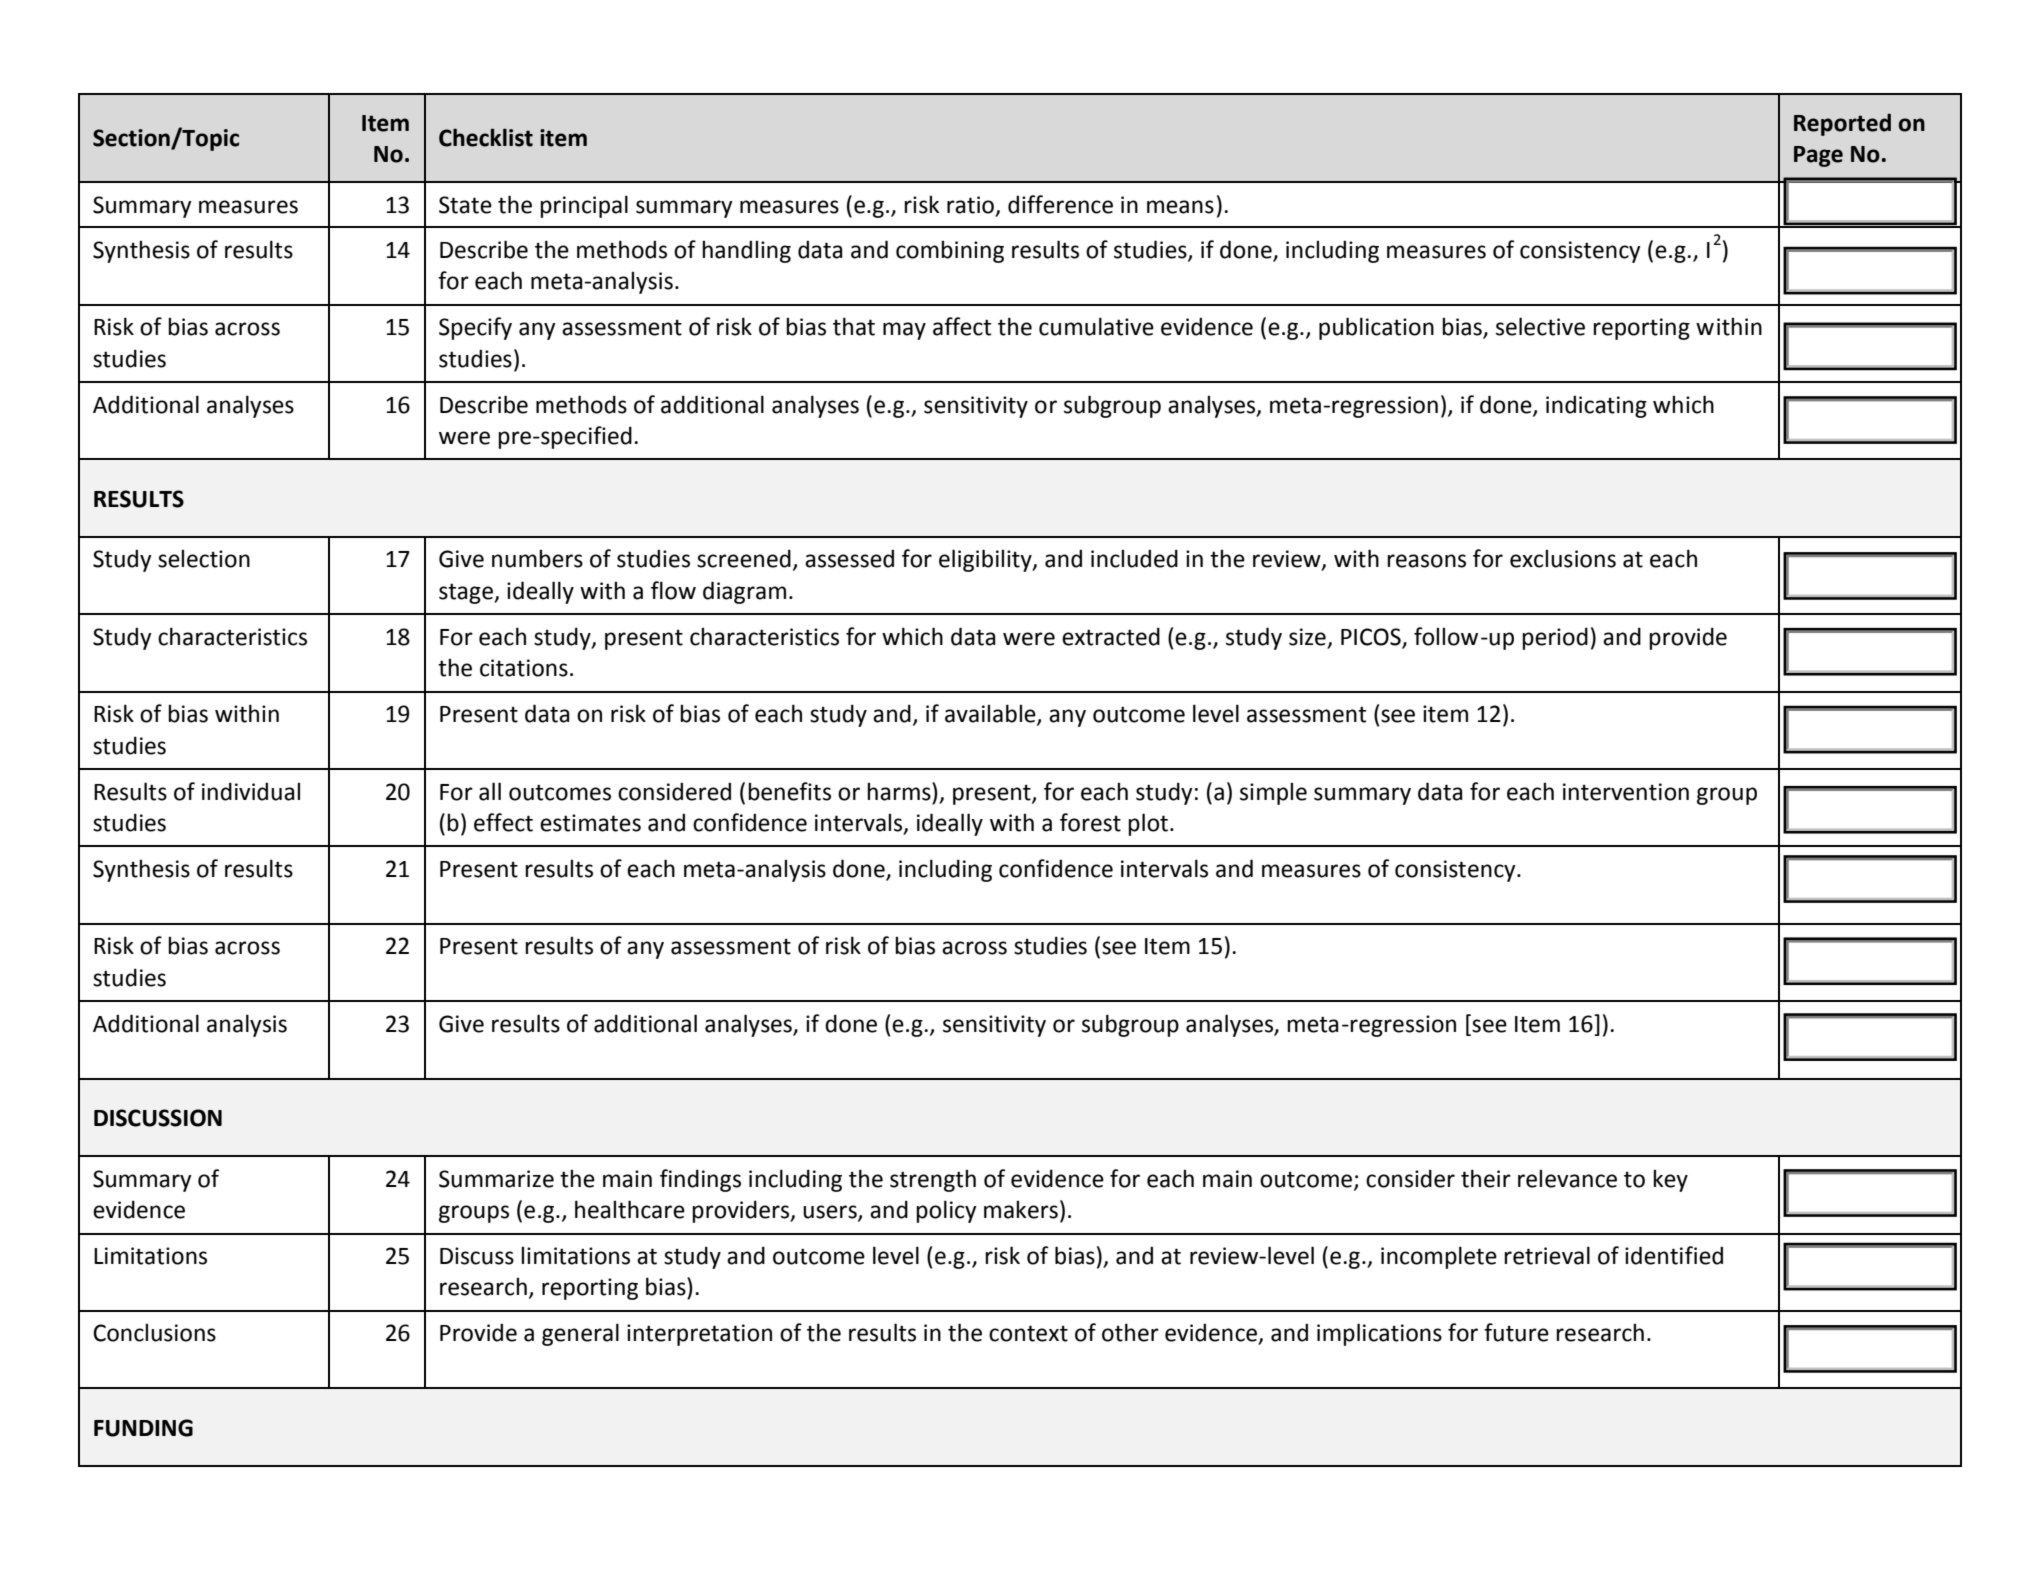 The image size is (2039, 1576). I want to click on individual, so click(251, 791).
